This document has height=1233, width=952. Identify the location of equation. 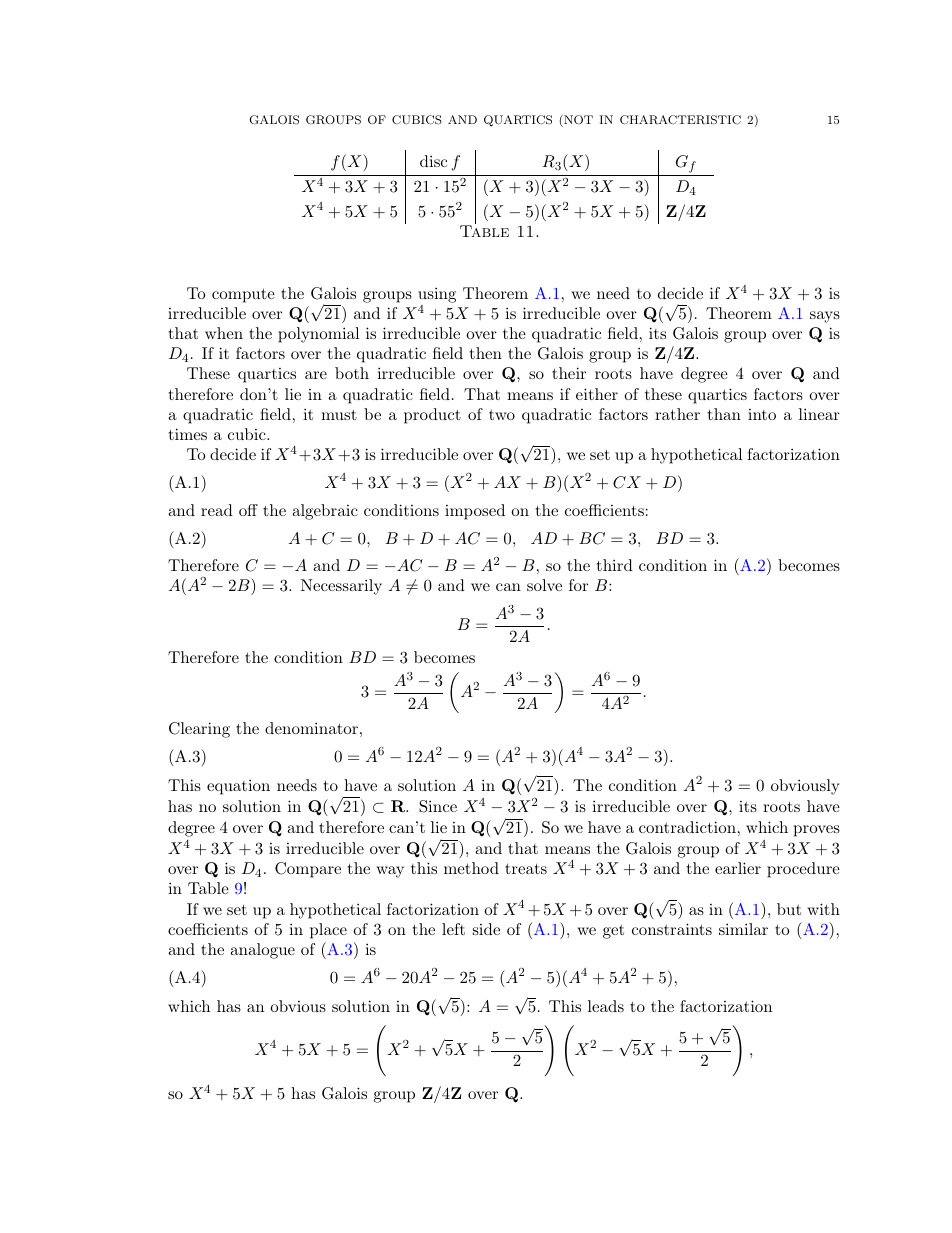
(238, 787).
